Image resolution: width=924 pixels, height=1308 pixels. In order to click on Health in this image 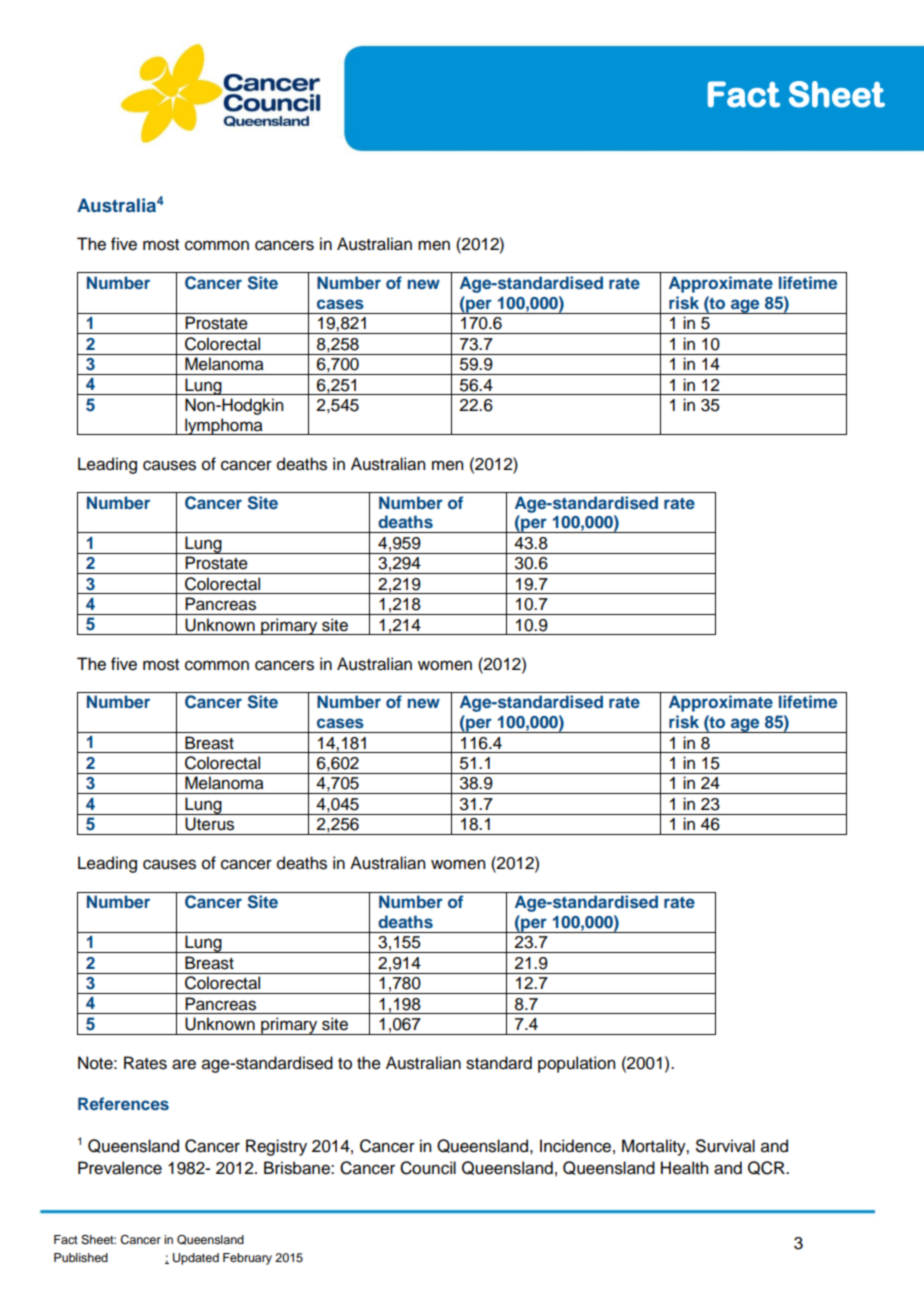, I will do `click(684, 1168)`.
